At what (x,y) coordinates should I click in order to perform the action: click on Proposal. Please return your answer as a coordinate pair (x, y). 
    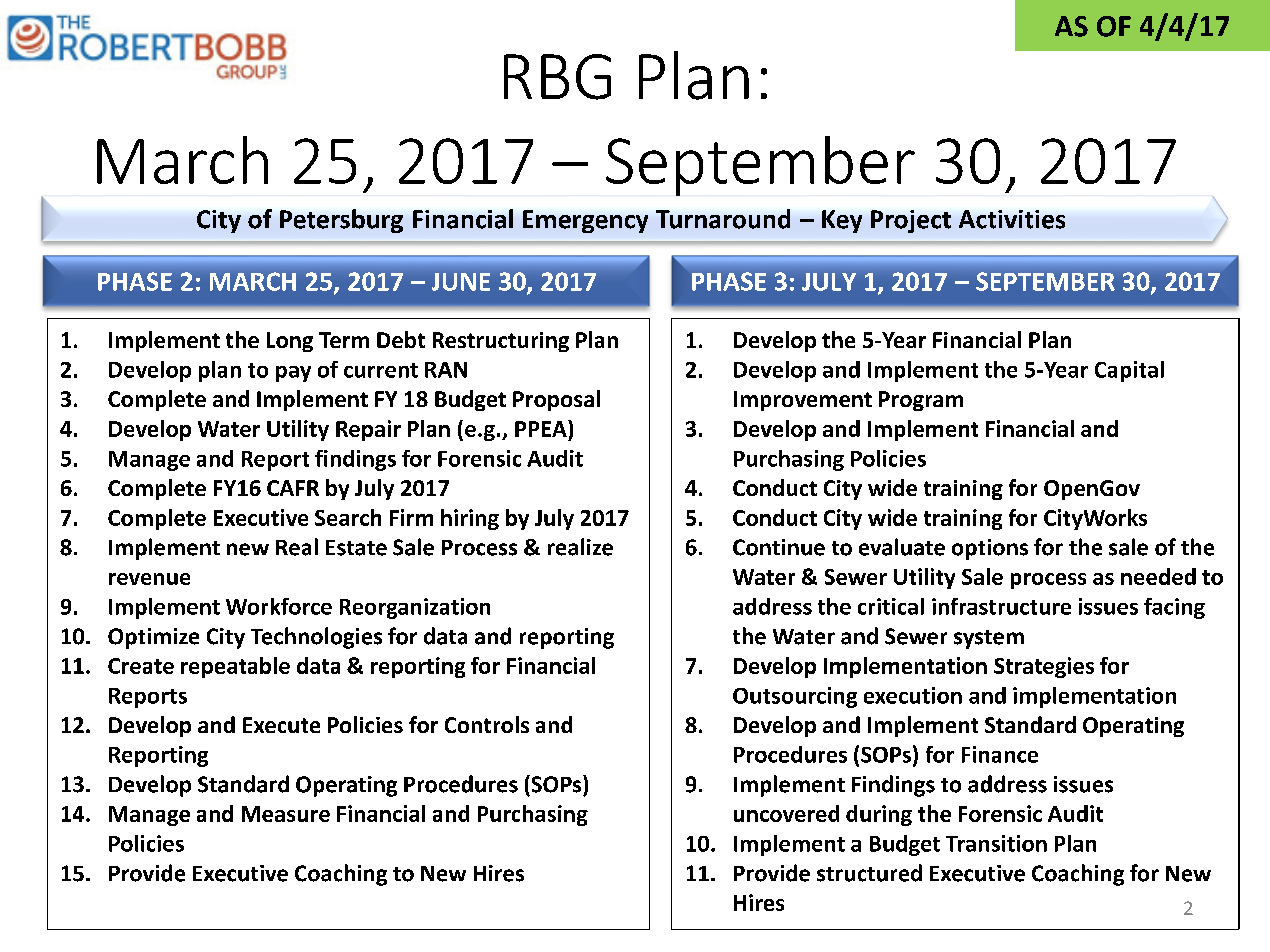
    Looking at the image, I should click on (556, 400).
